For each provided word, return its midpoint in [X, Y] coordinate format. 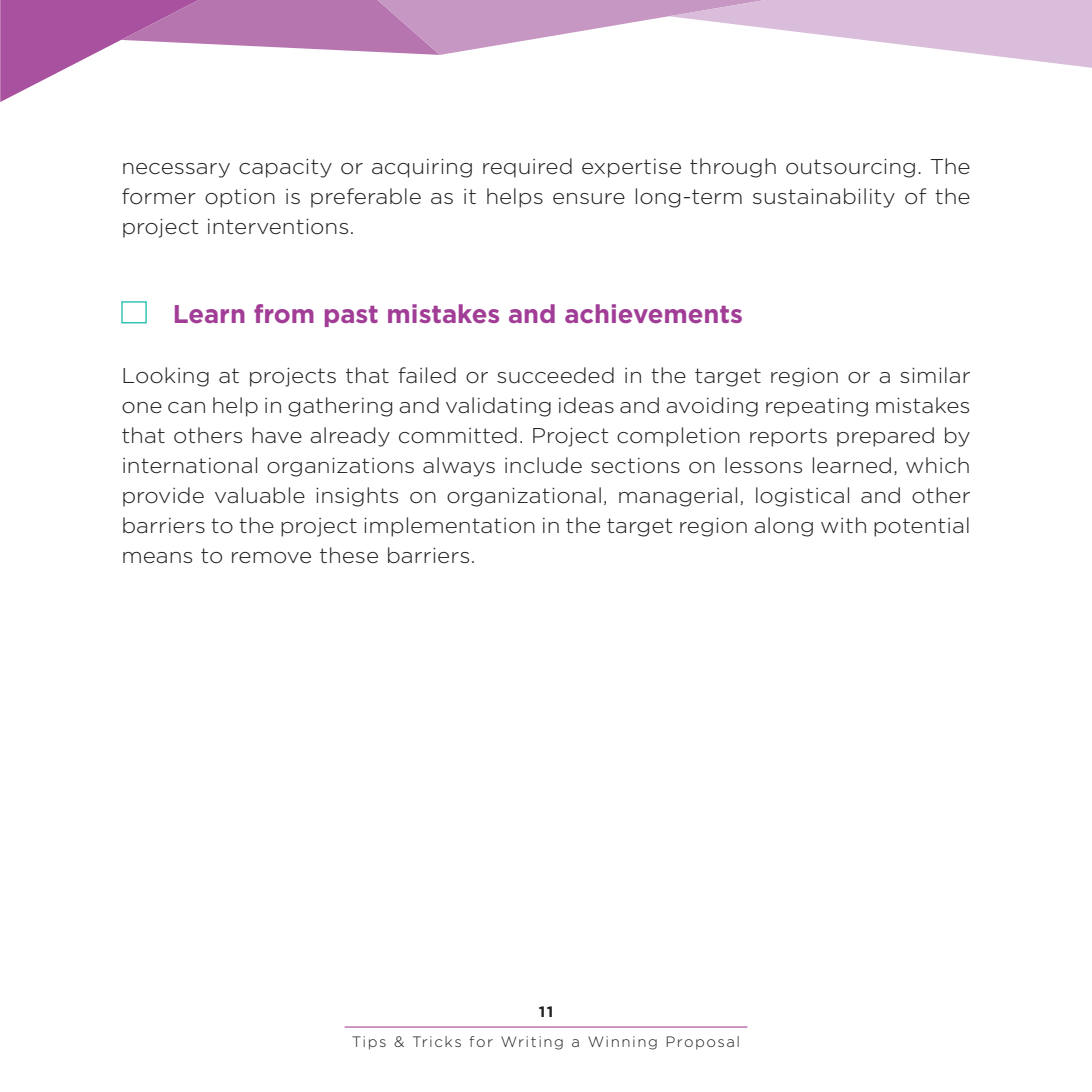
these [349, 555]
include [543, 465]
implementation [449, 527]
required [527, 168]
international [190, 465]
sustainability [824, 198]
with [843, 525]
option [240, 198]
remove [271, 558]
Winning [622, 1043]
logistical [802, 497]
